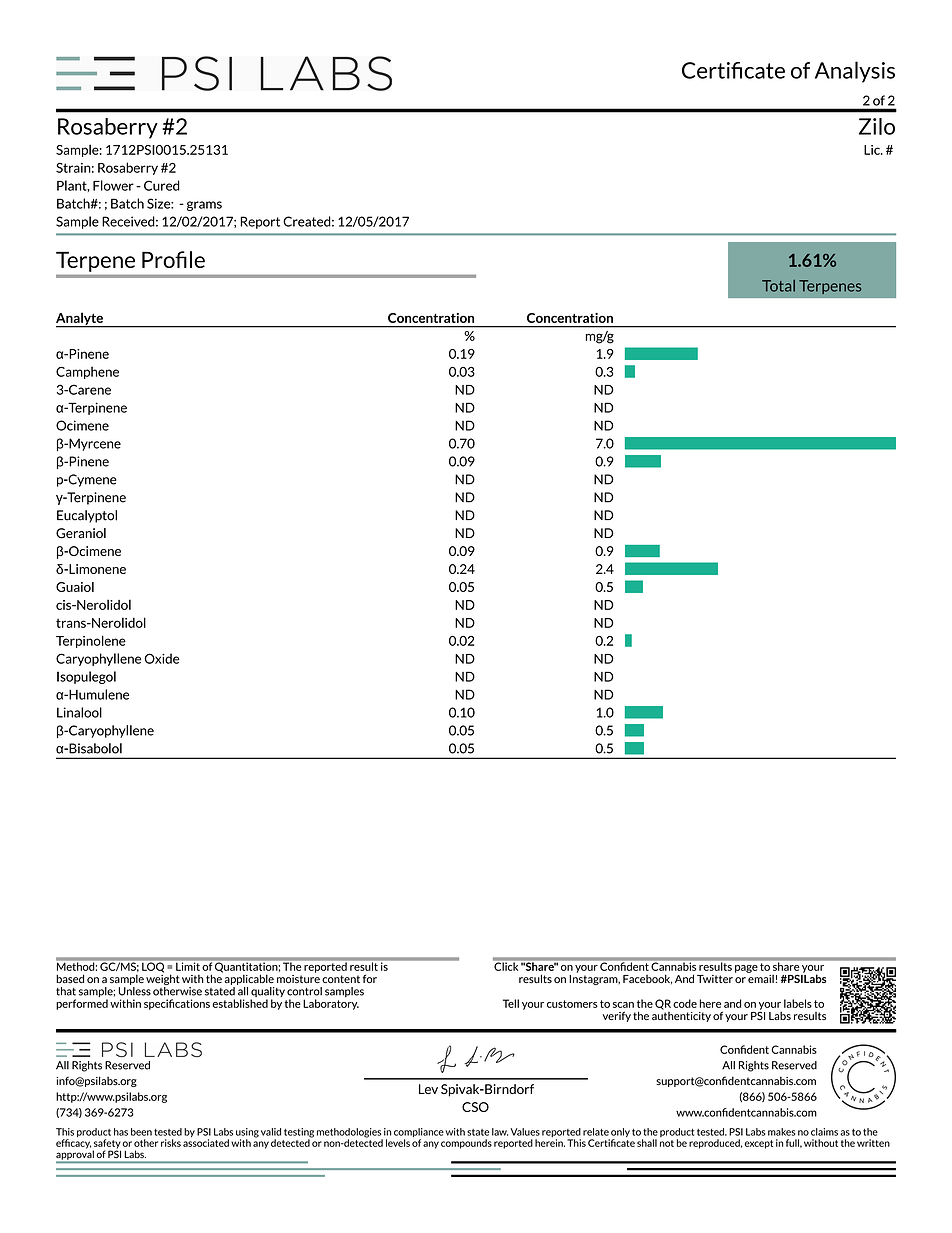  What do you see at coordinates (162, 185) in the screenshot?
I see `Cured` at bounding box center [162, 185].
